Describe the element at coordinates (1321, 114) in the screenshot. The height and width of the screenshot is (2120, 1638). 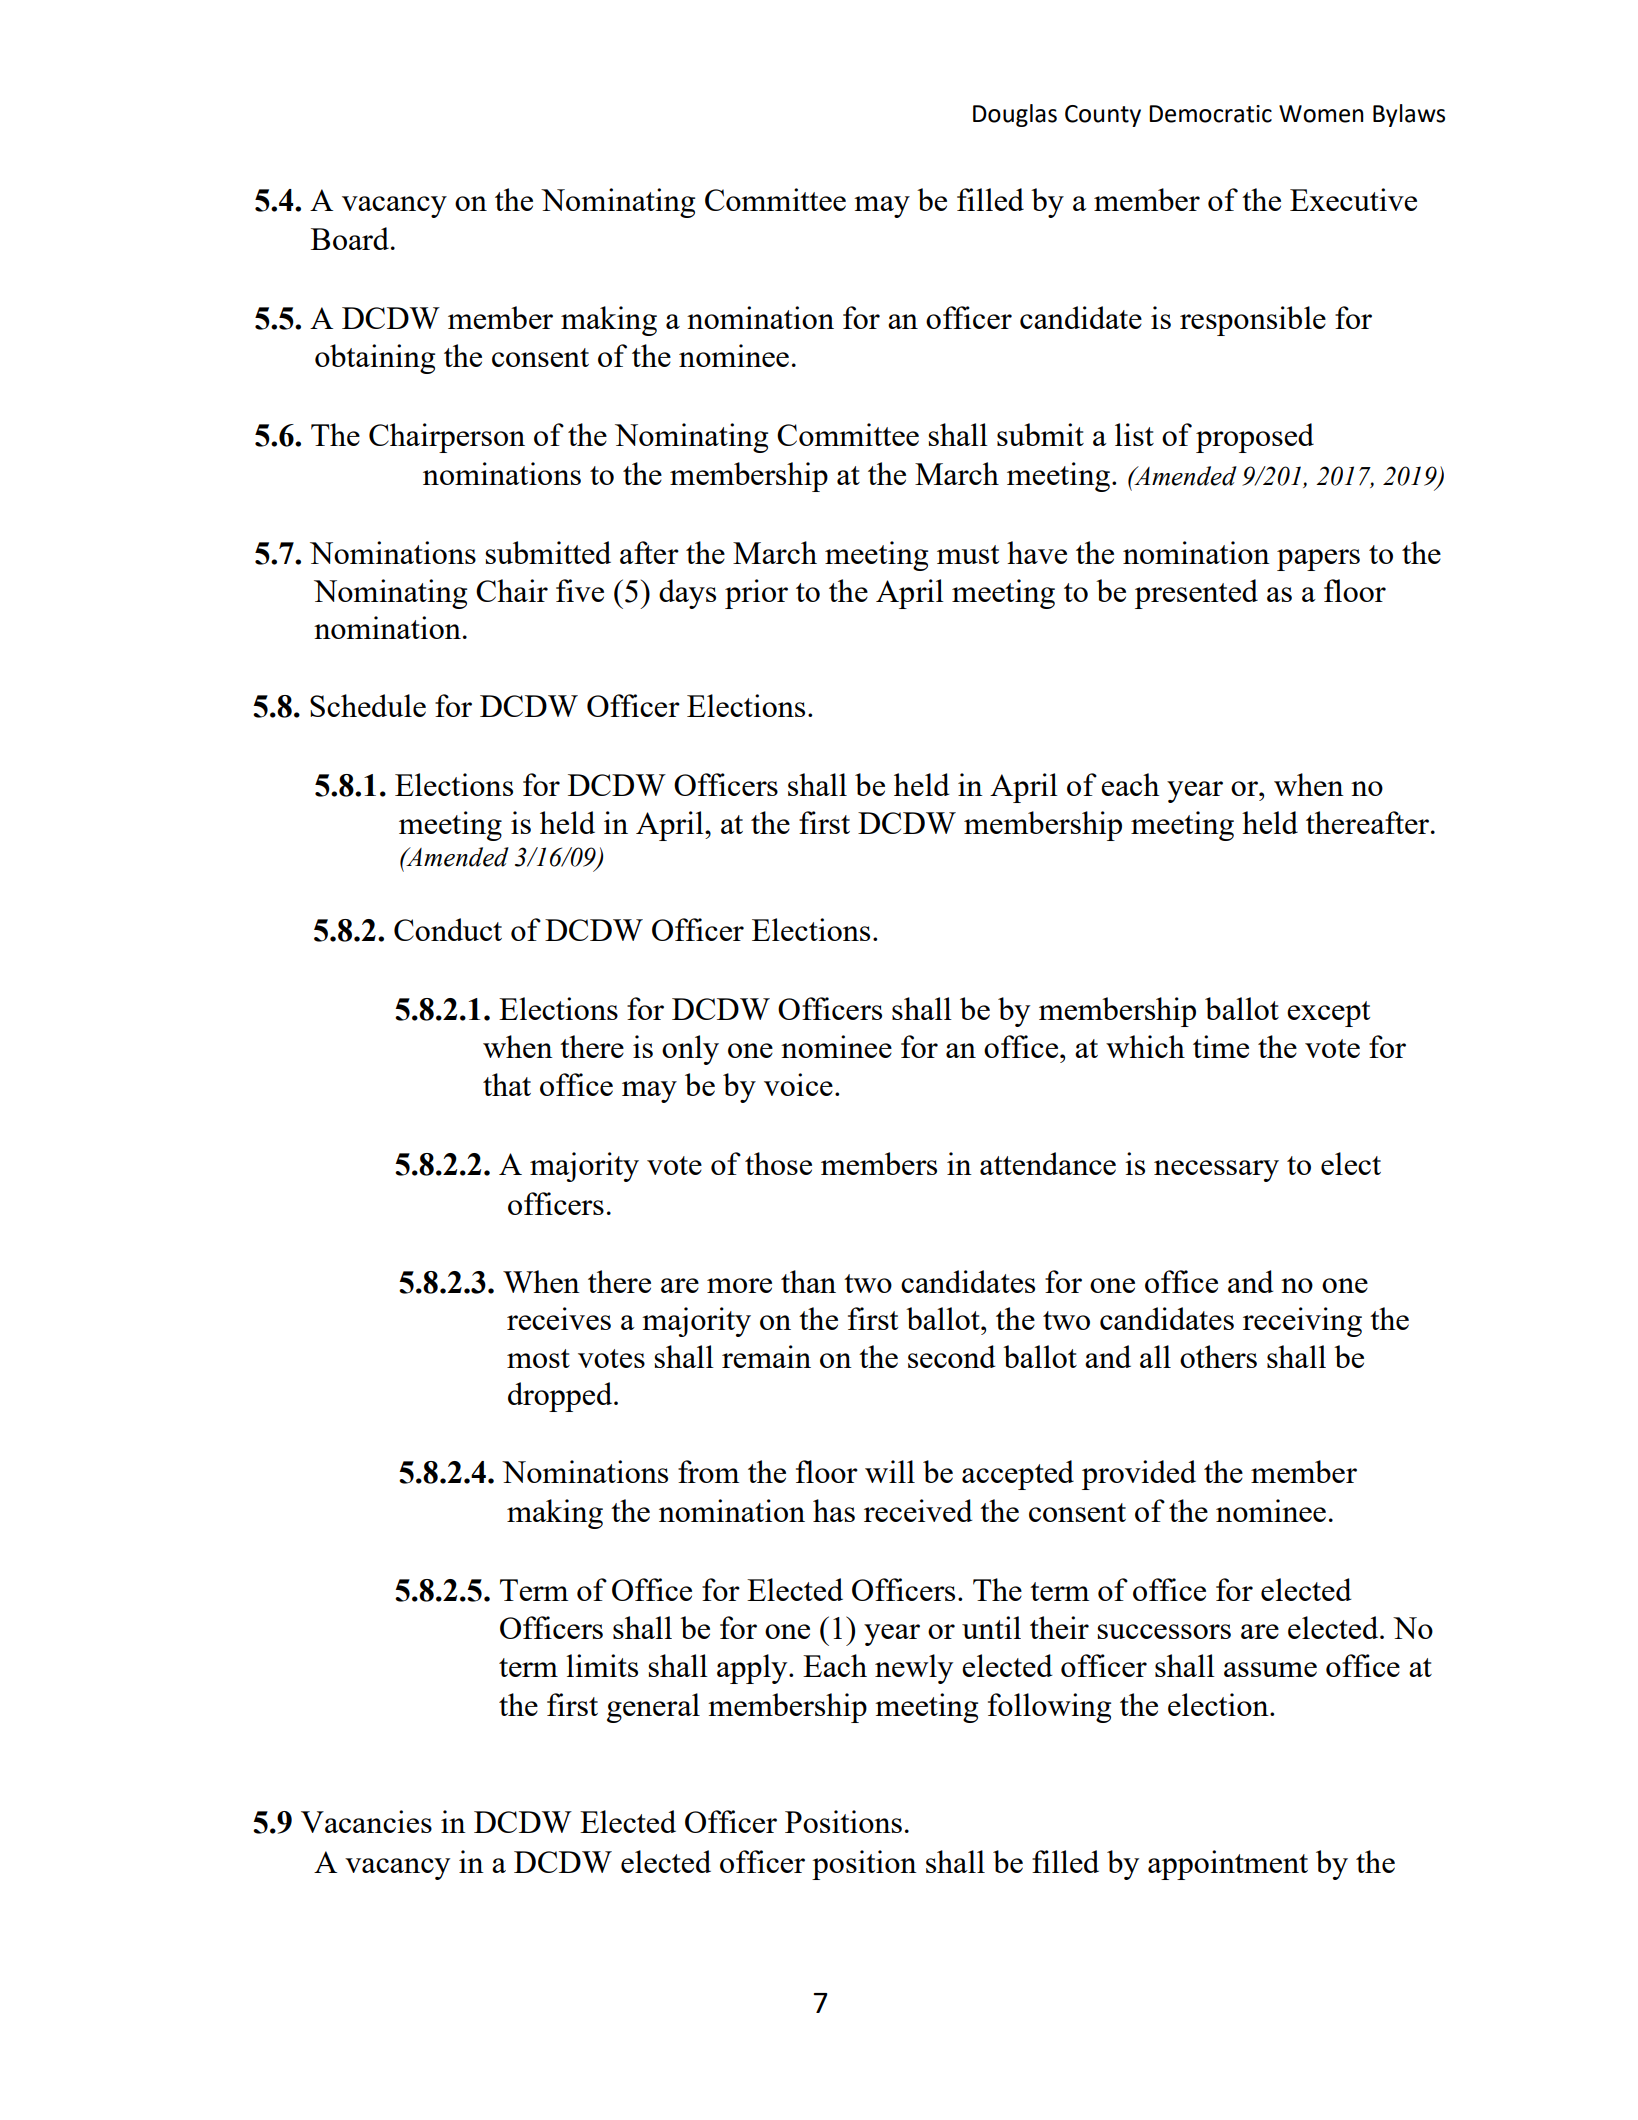
I see `Women` at that location.
